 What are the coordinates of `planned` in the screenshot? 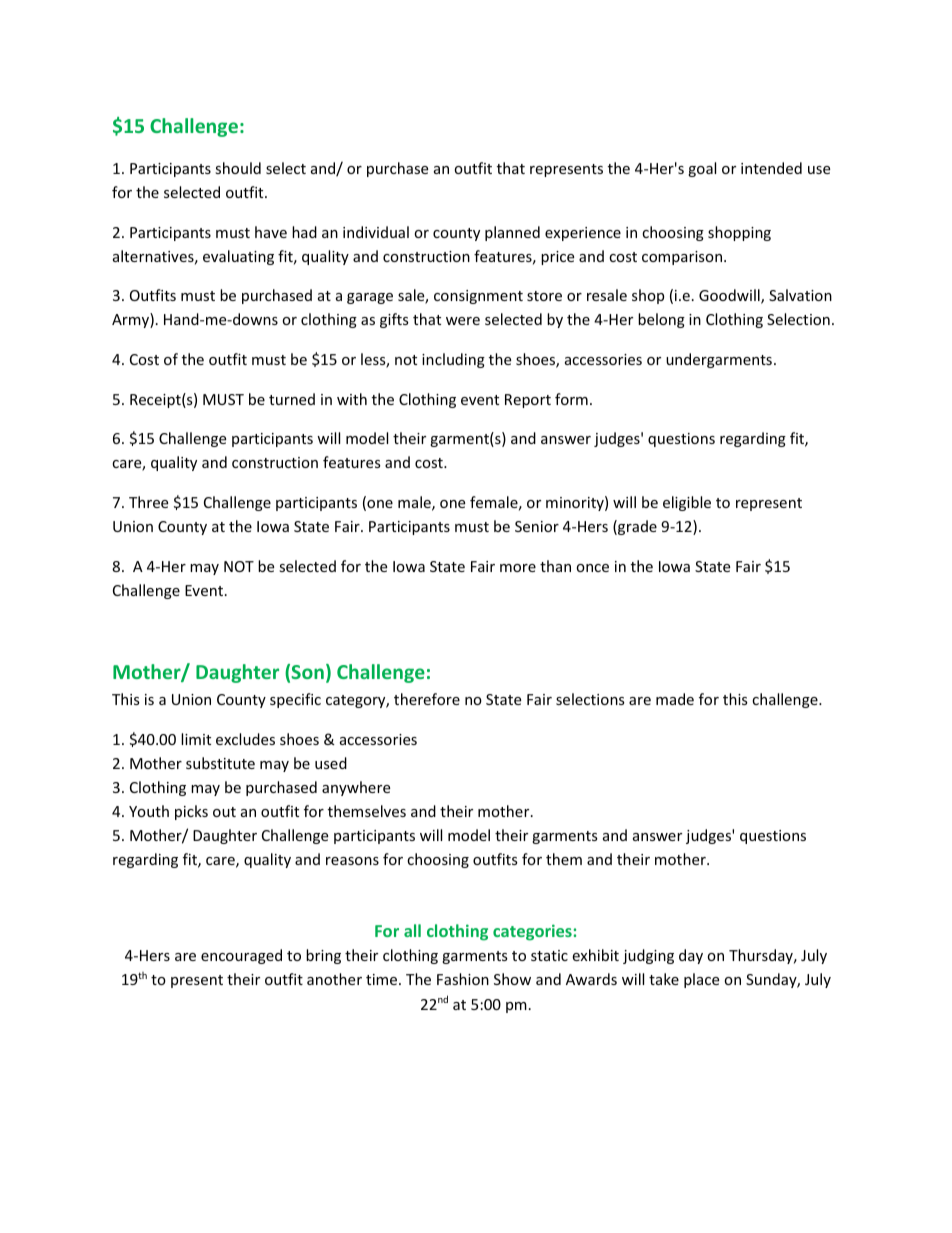 It's located at (512, 233).
